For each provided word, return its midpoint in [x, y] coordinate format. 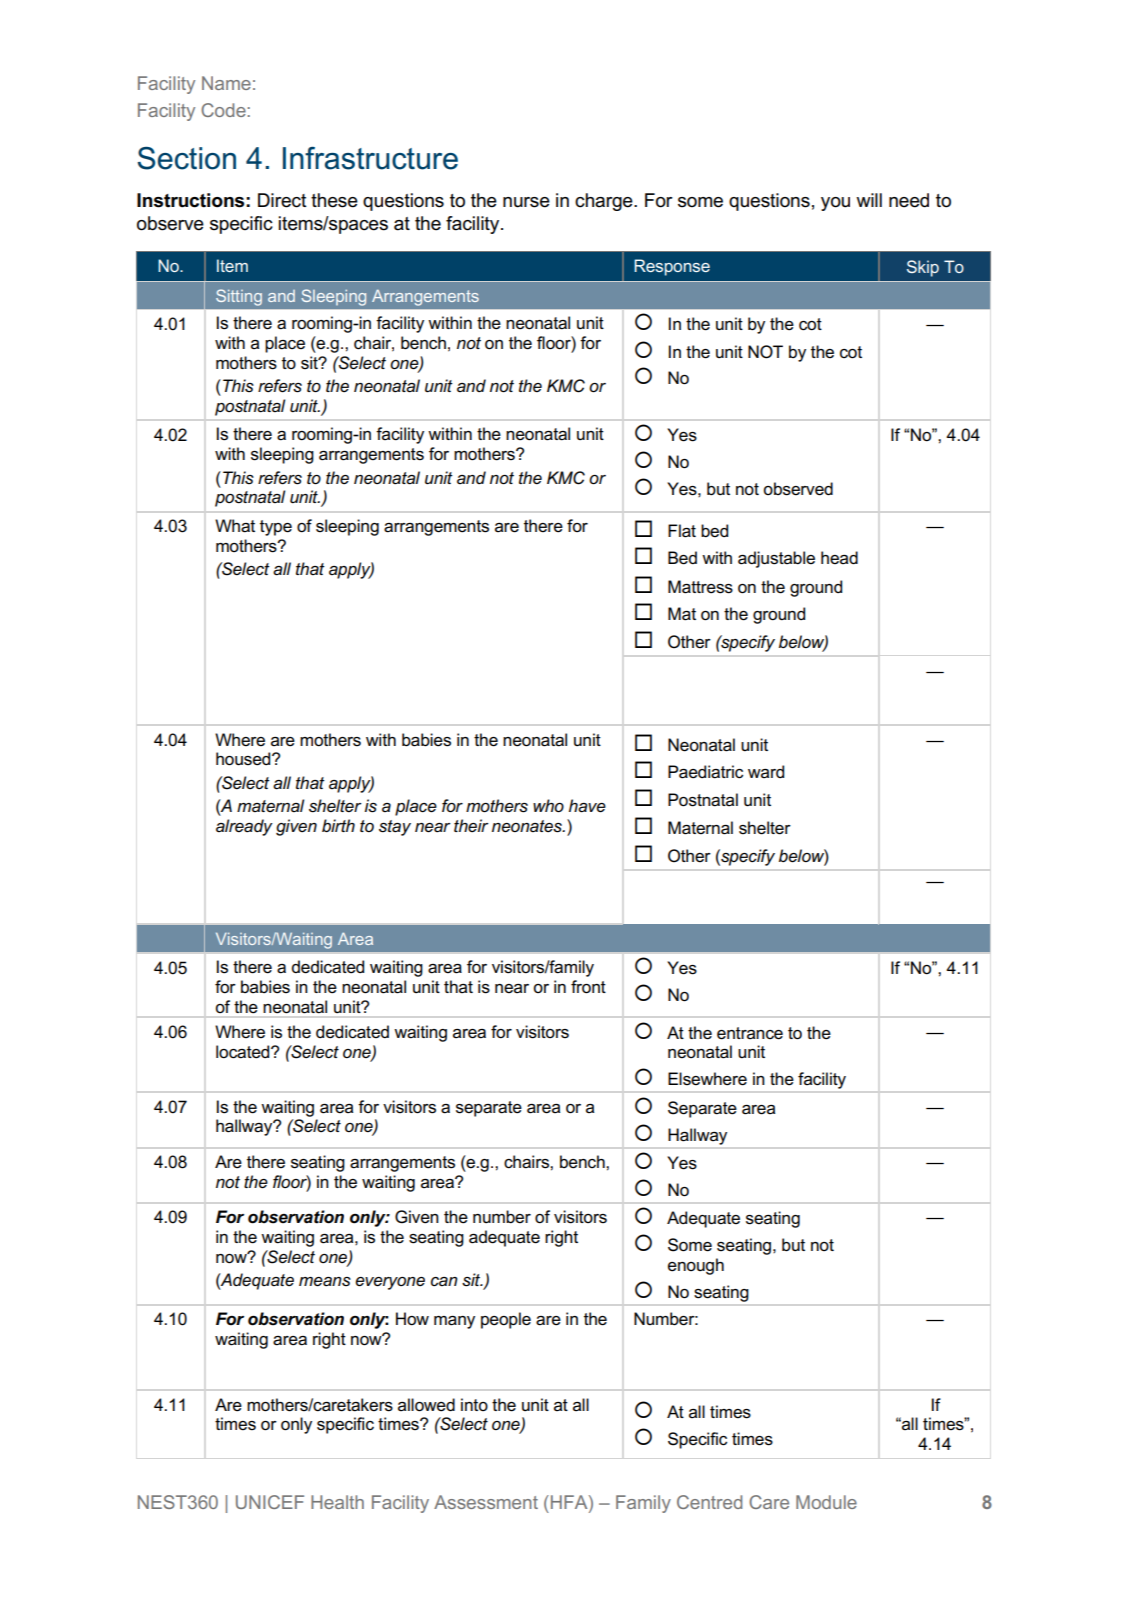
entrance [750, 1033]
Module [826, 1502]
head [839, 558]
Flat [682, 531]
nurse [526, 202]
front [588, 987]
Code [223, 110]
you [835, 204]
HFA [570, 1502]
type [276, 528]
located [244, 1052]
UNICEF [270, 1502]
